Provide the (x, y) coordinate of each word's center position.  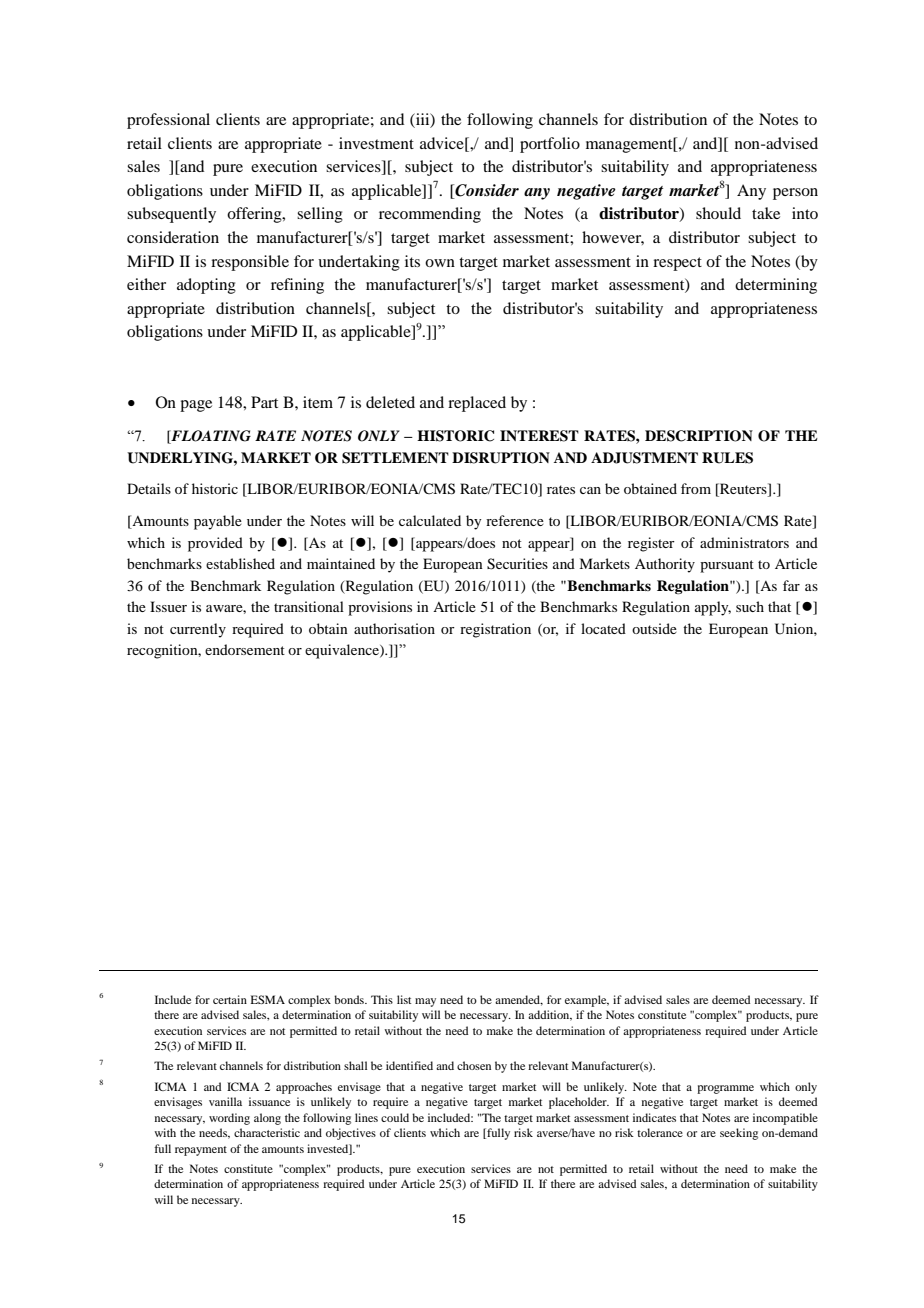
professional (168, 121)
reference (515, 520)
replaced (477, 404)
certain (230, 999)
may (425, 1002)
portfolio (550, 145)
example (587, 1001)
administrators (744, 542)
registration (495, 630)
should (718, 213)
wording (229, 1119)
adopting (206, 286)
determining (776, 286)
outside (654, 628)
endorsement (245, 649)
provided (215, 544)
